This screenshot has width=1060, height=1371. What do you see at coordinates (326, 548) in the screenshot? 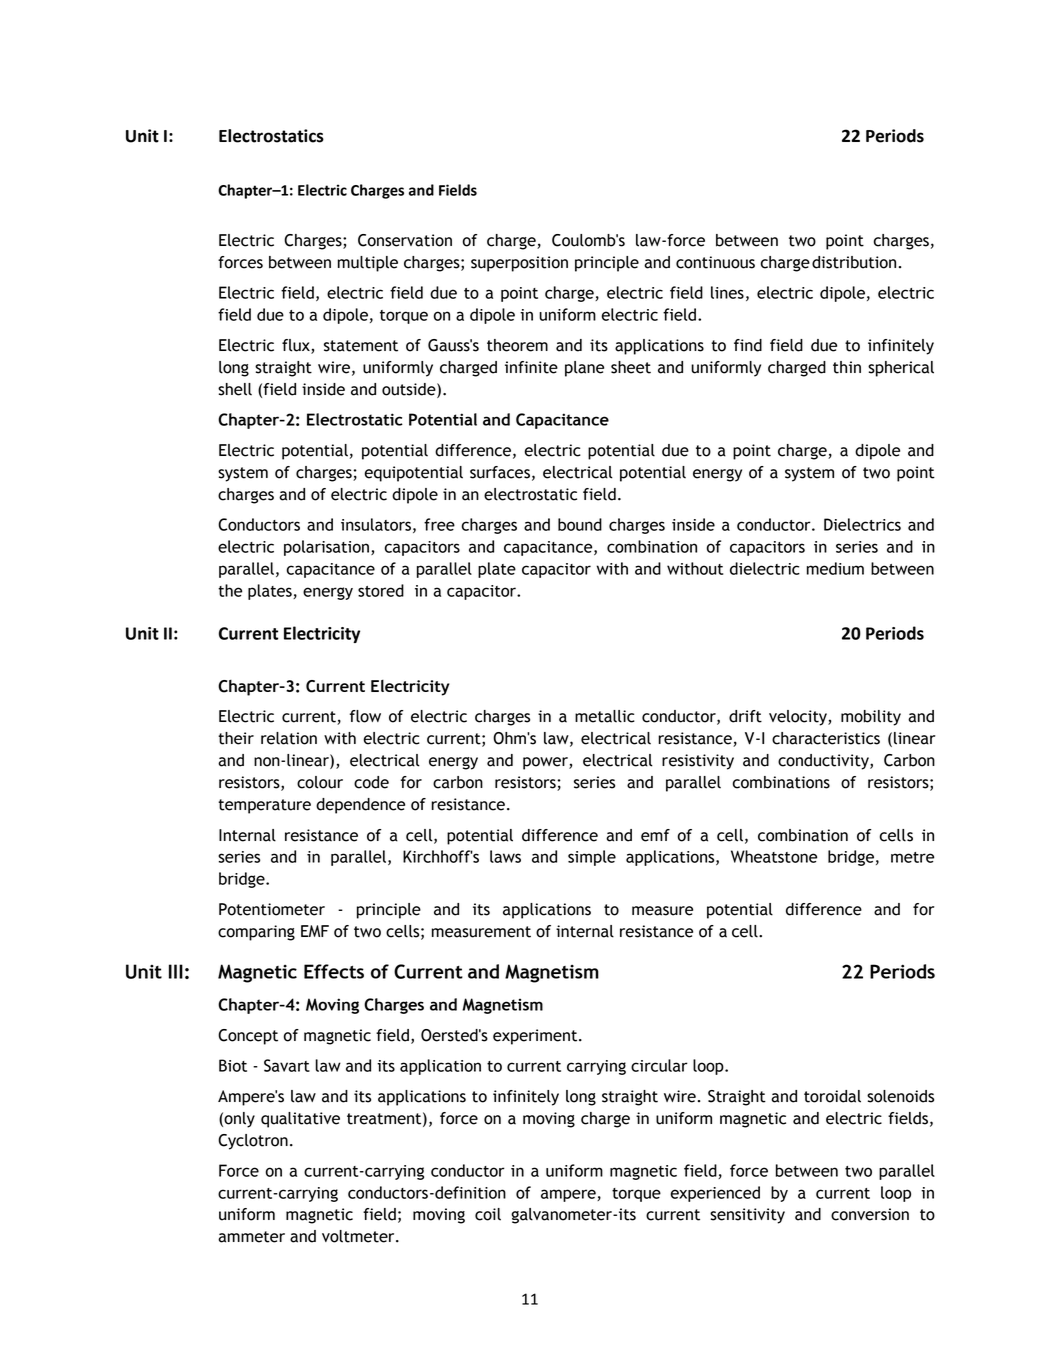
I see `polarisation` at bounding box center [326, 548].
